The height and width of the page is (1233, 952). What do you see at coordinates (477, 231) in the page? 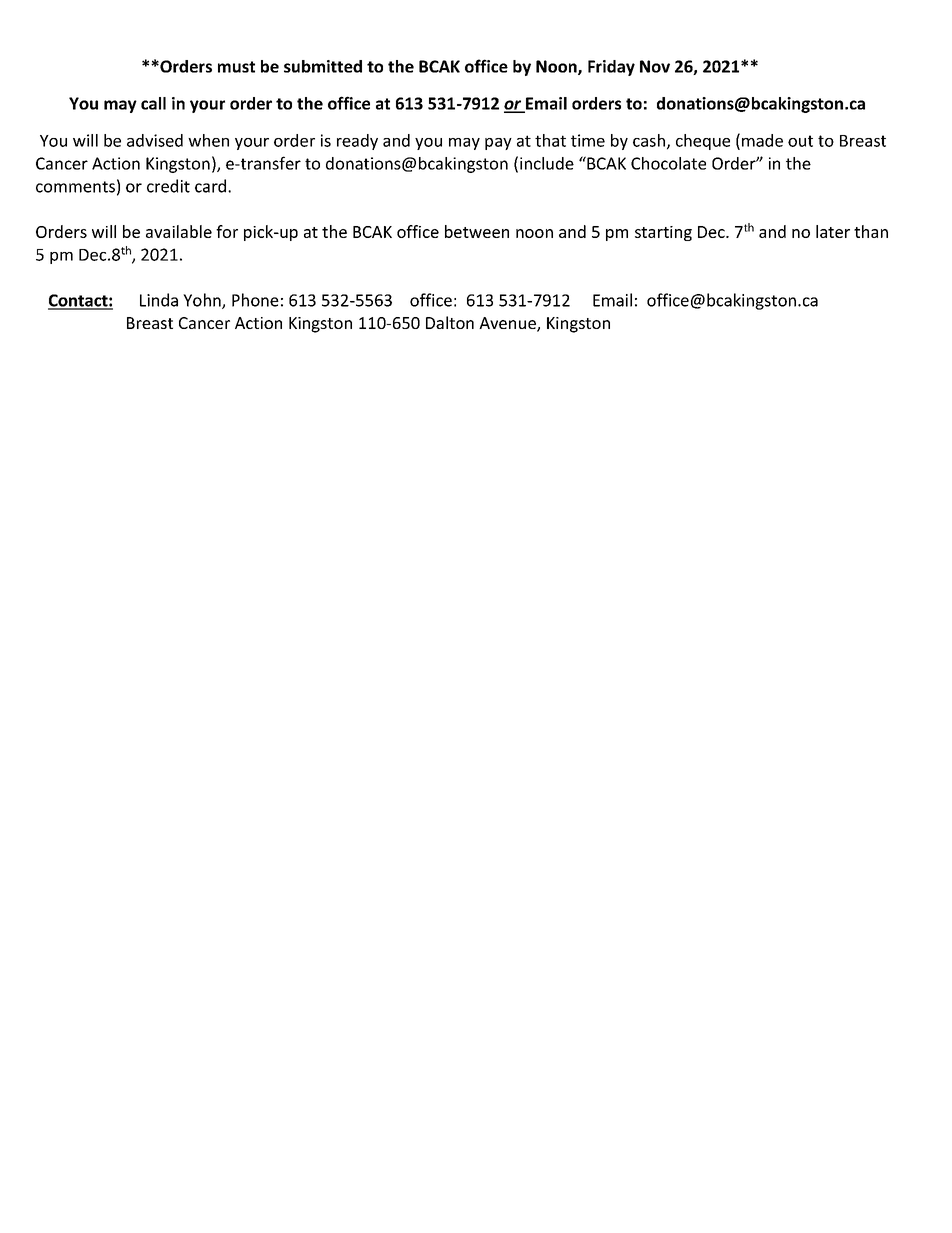
I see `between` at bounding box center [477, 231].
